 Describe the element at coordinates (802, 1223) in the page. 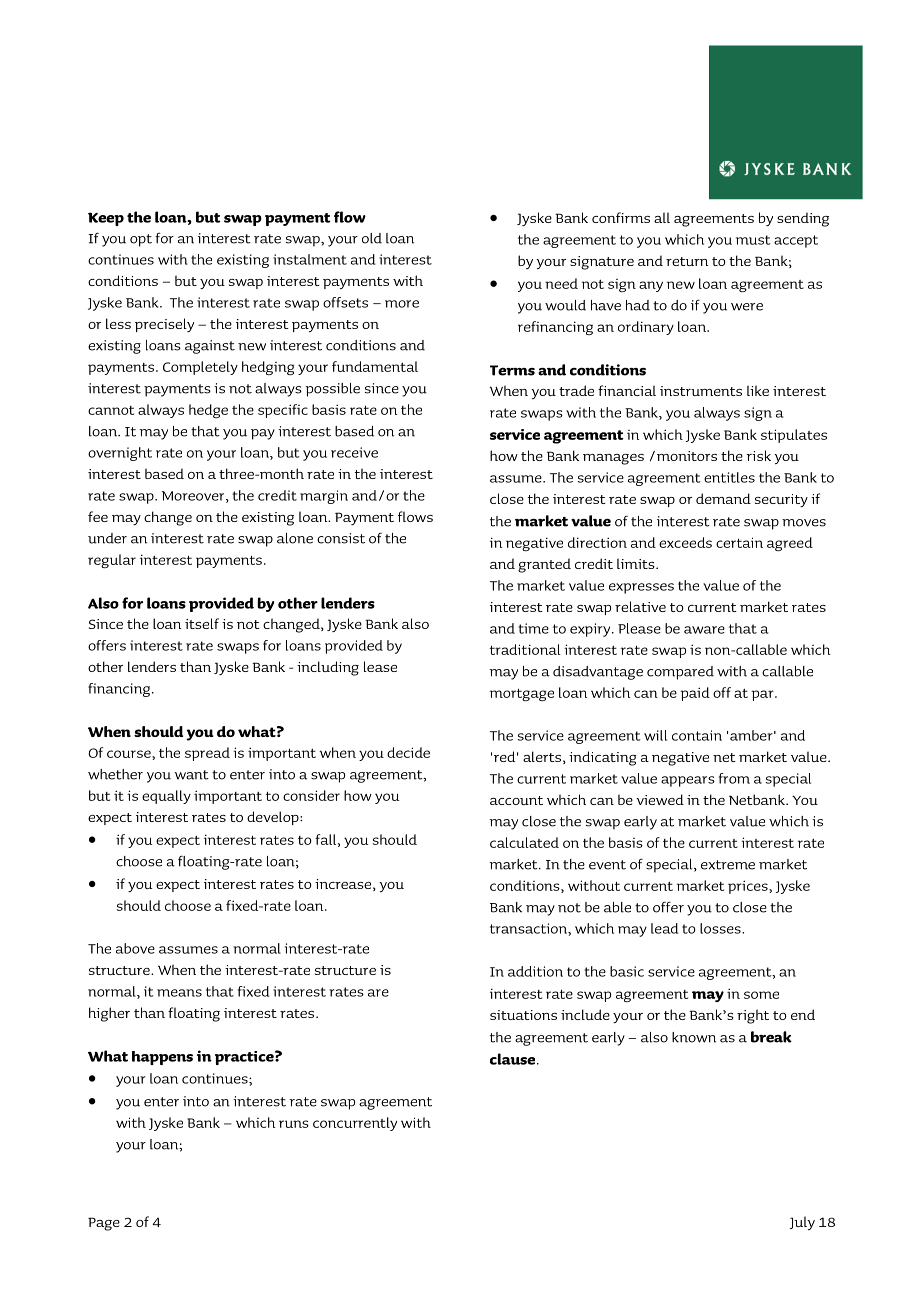

I see `July` at that location.
